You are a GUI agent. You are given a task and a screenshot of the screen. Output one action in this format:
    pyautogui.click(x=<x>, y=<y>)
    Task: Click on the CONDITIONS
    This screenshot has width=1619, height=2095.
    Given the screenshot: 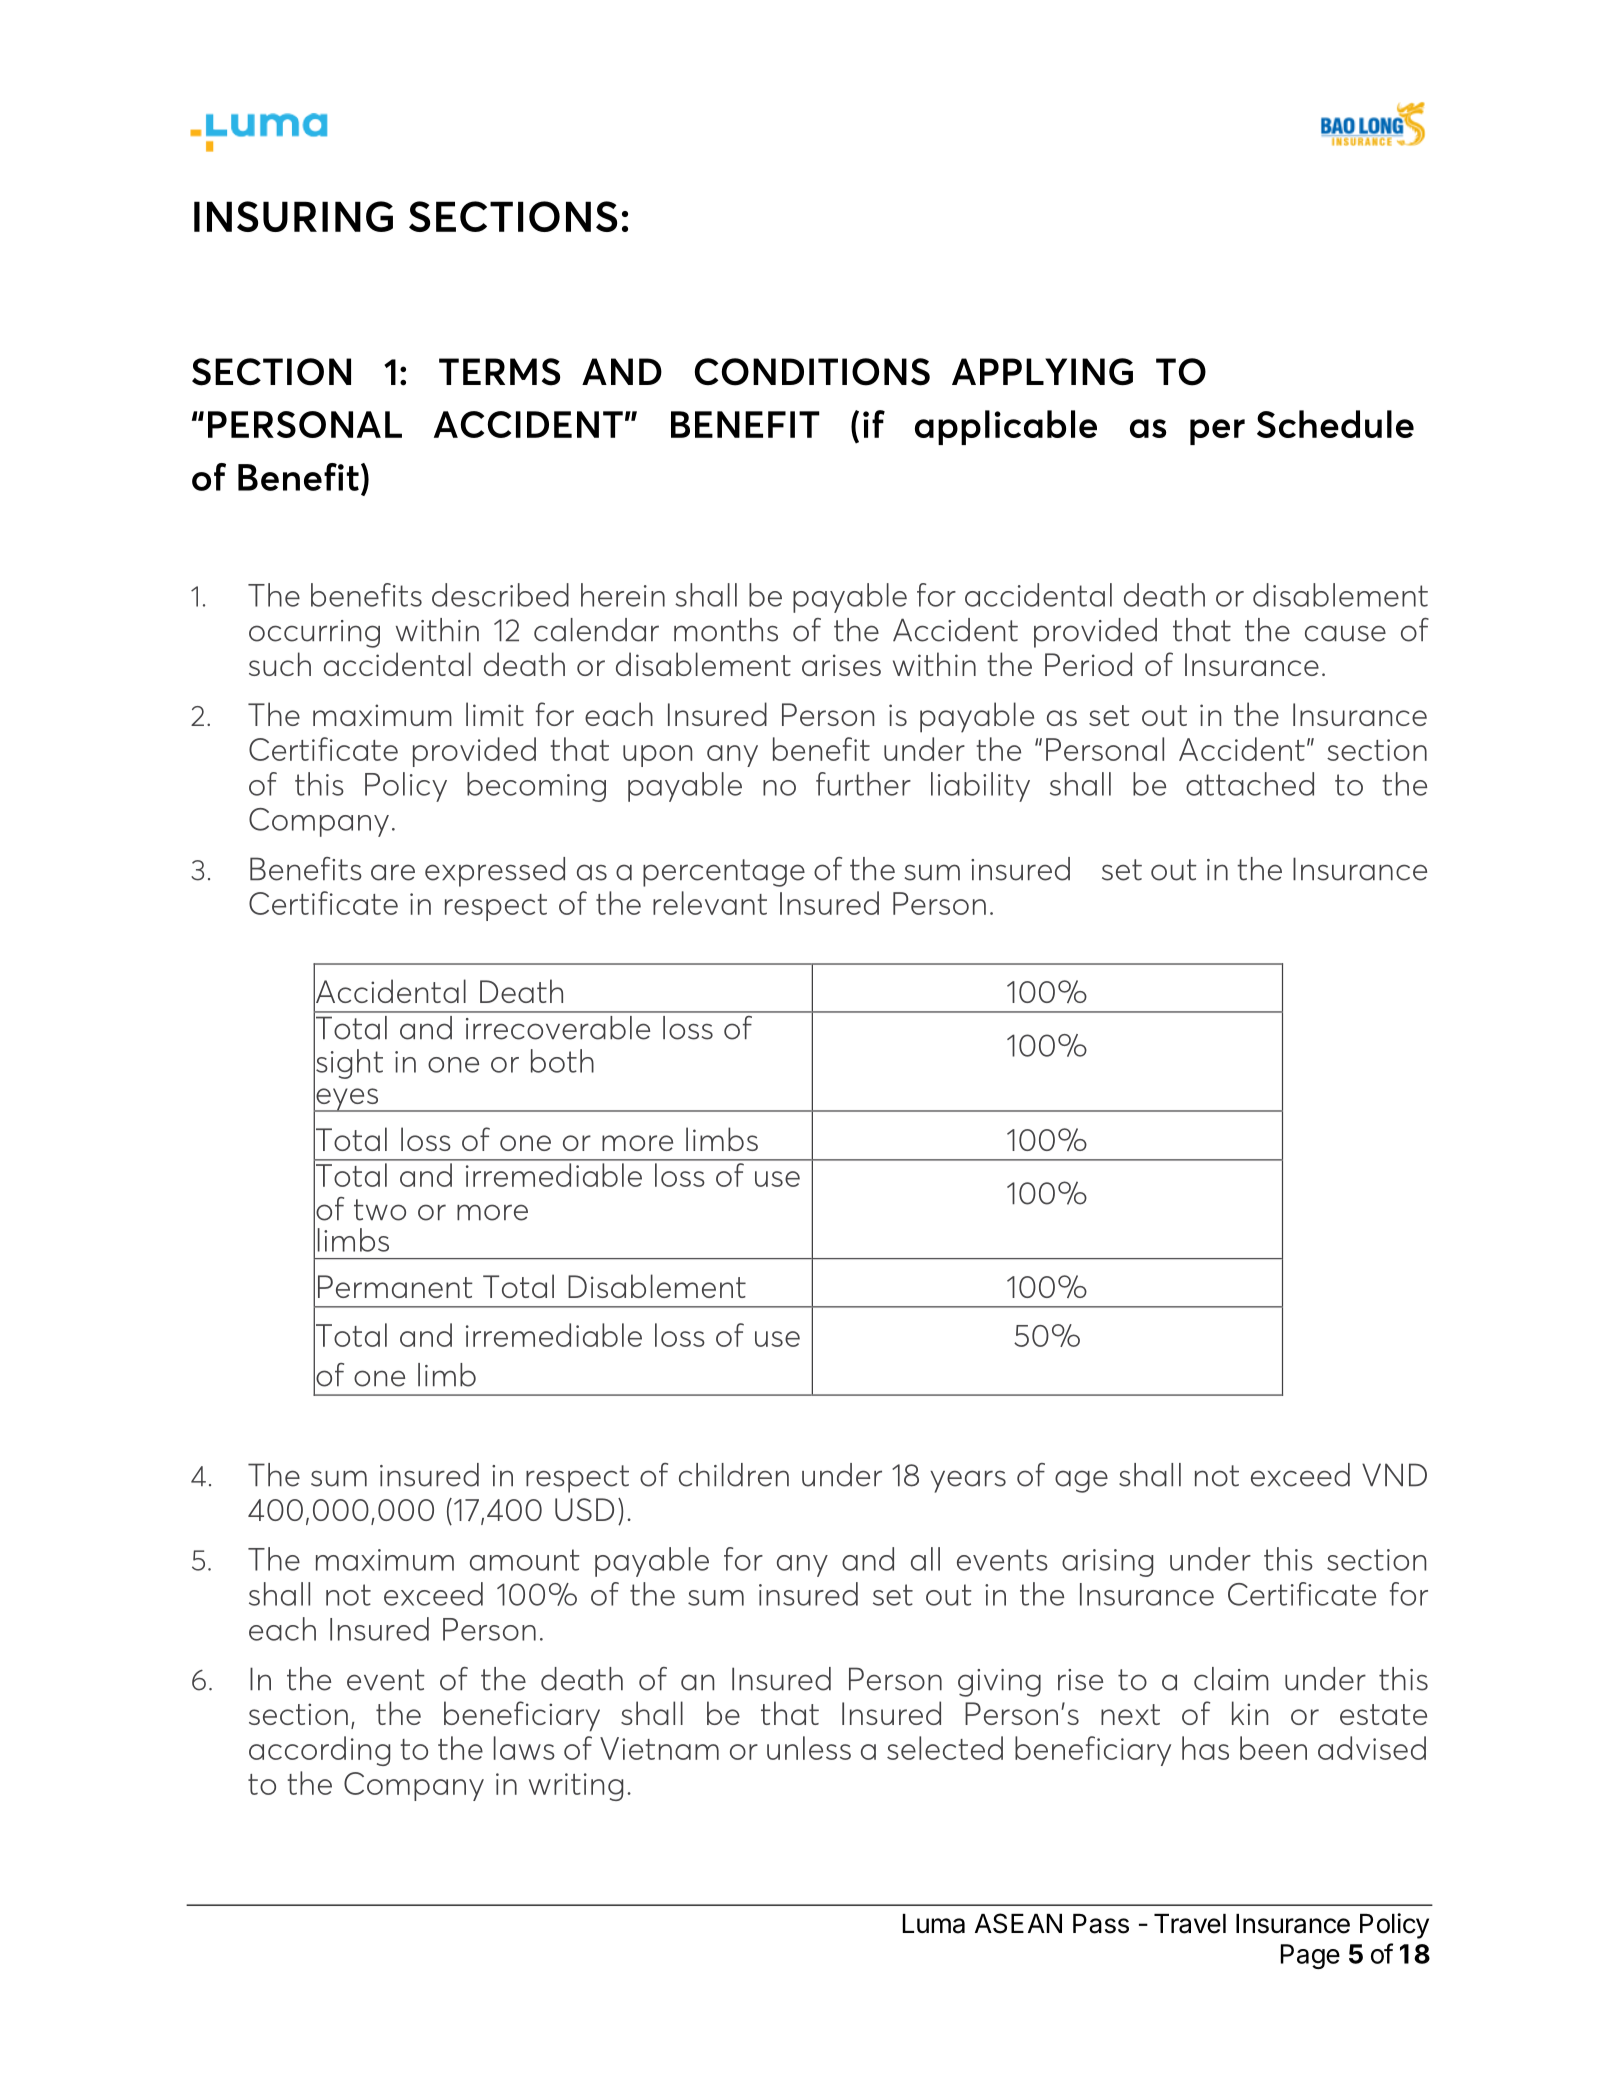 What is the action you would take?
    pyautogui.click(x=812, y=372)
